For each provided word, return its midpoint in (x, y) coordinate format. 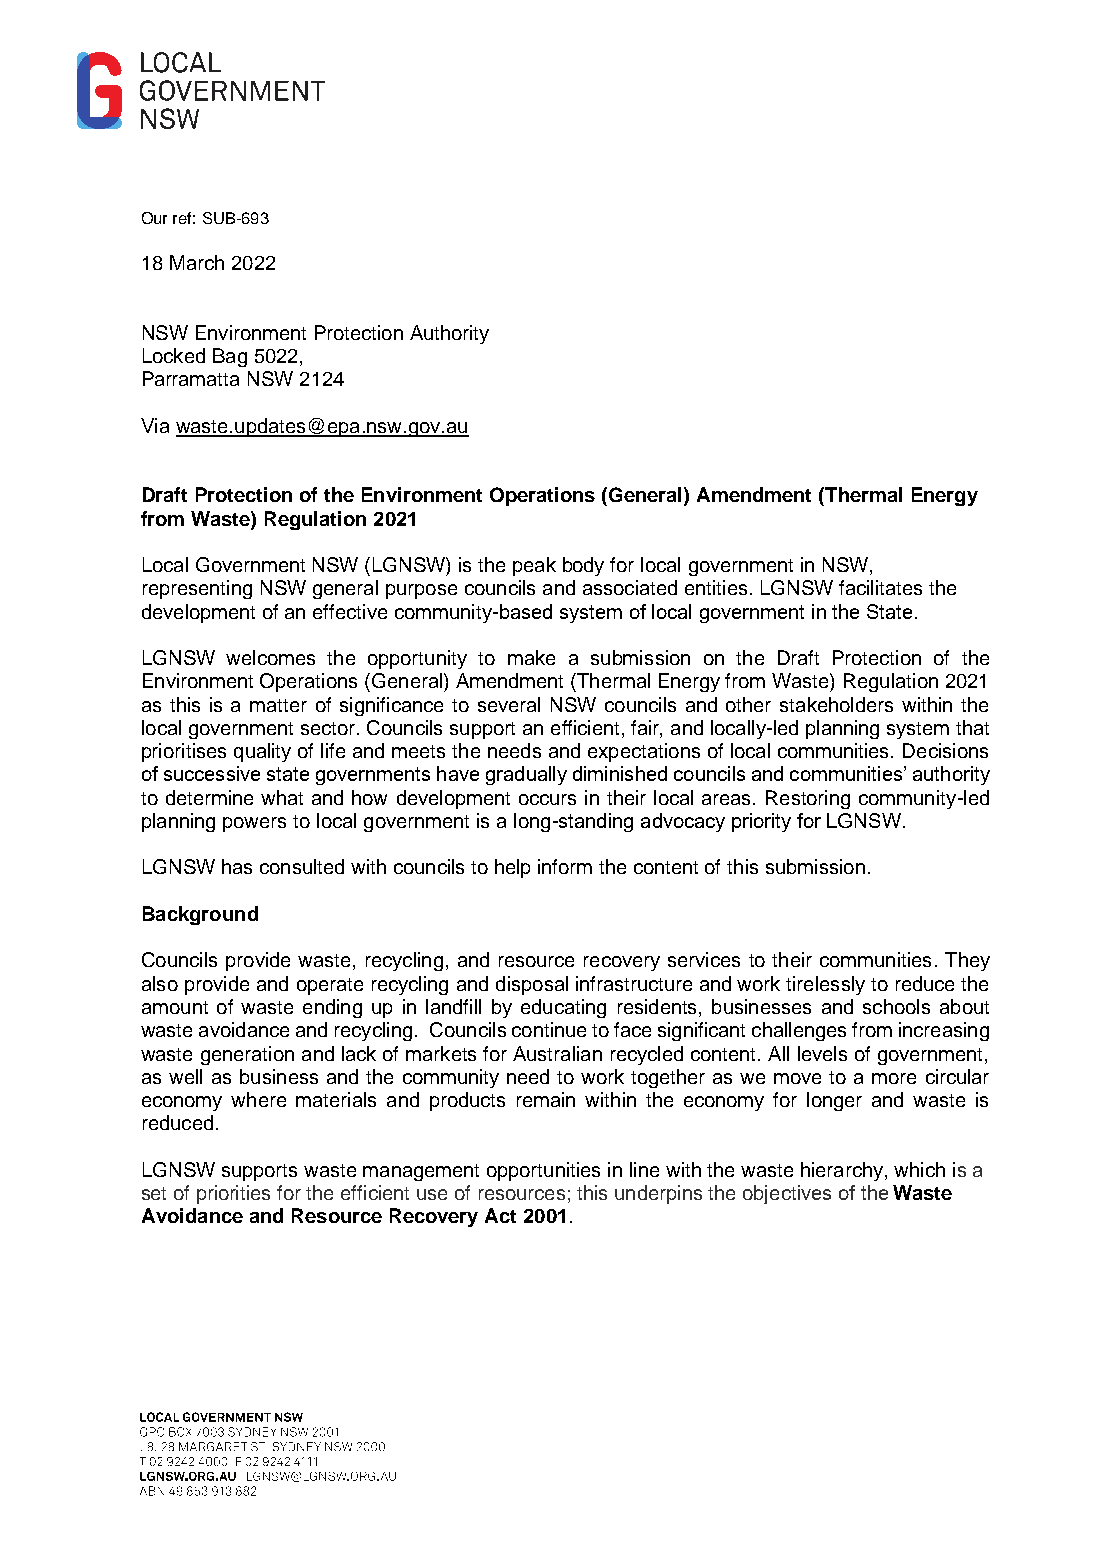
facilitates (880, 587)
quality (262, 752)
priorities (233, 1194)
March (197, 262)
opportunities (543, 1171)
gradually (526, 775)
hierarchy (842, 1171)
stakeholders (836, 704)
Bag (230, 357)
